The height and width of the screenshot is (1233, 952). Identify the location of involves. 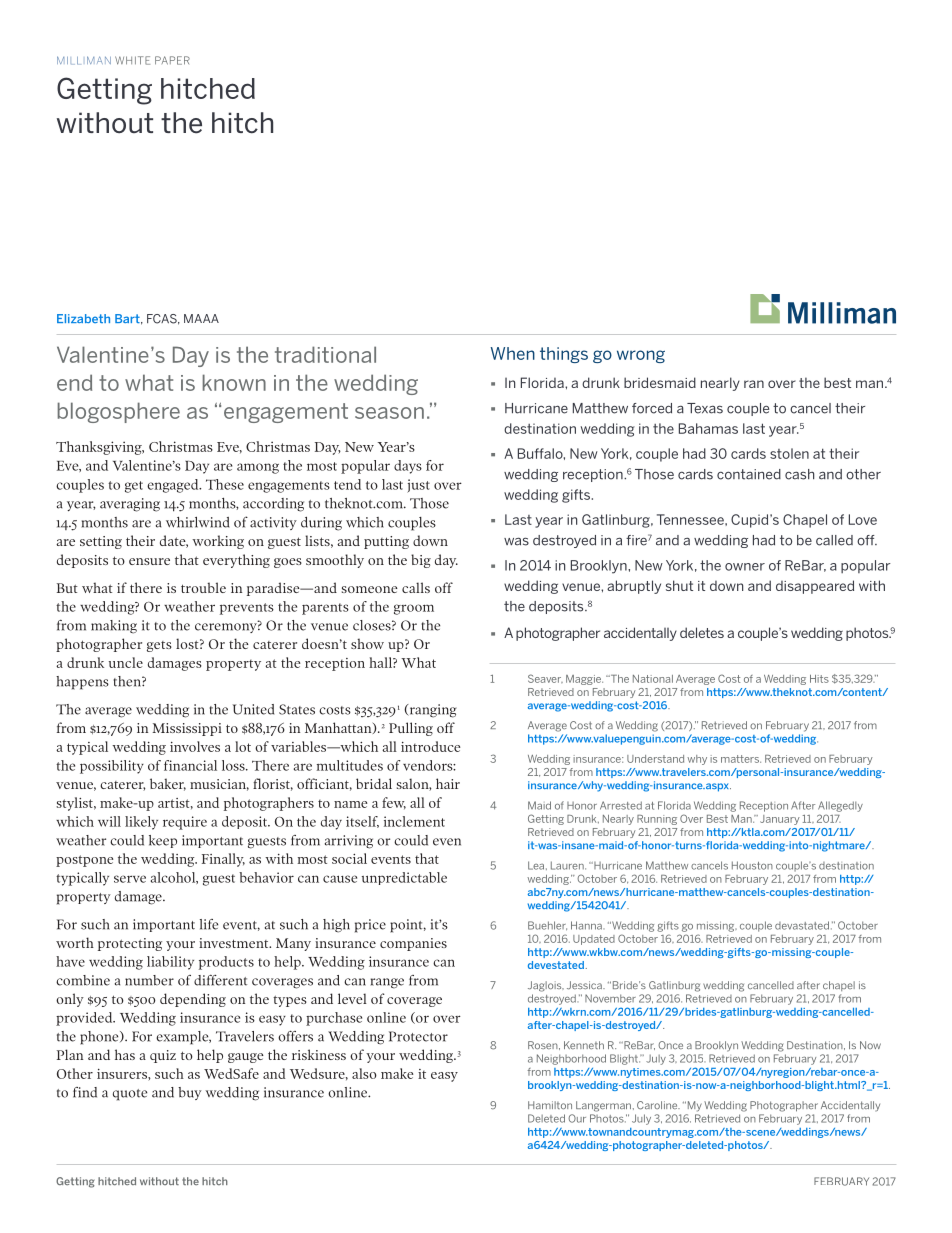
(195, 746).
